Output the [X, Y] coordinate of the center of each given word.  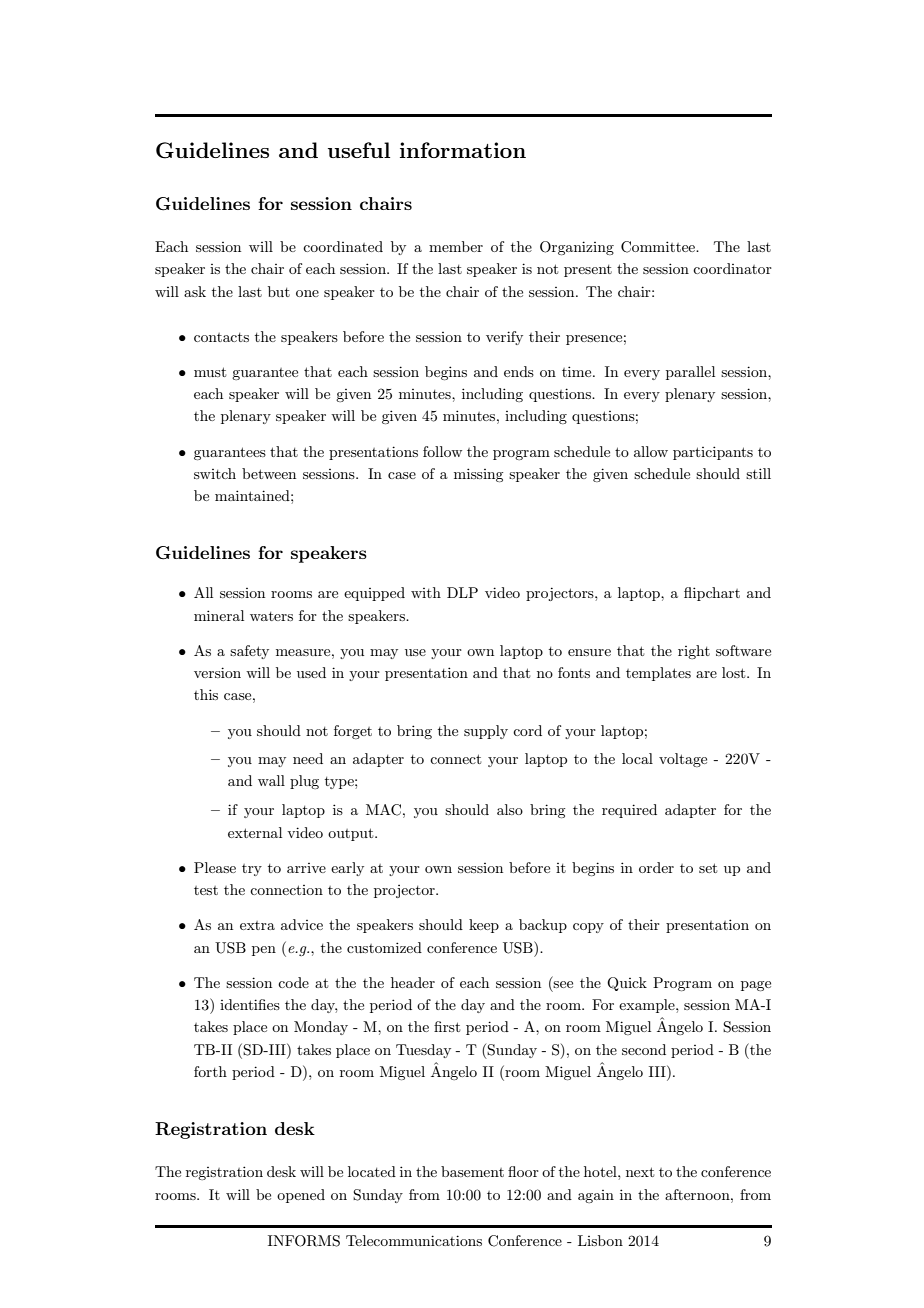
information [463, 150]
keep [484, 926]
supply [486, 732]
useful [359, 150]
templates [658, 674]
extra [257, 925]
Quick [627, 984]
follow [442, 451]
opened [301, 1196]
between [269, 473]
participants [713, 453]
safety [249, 652]
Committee [659, 247]
